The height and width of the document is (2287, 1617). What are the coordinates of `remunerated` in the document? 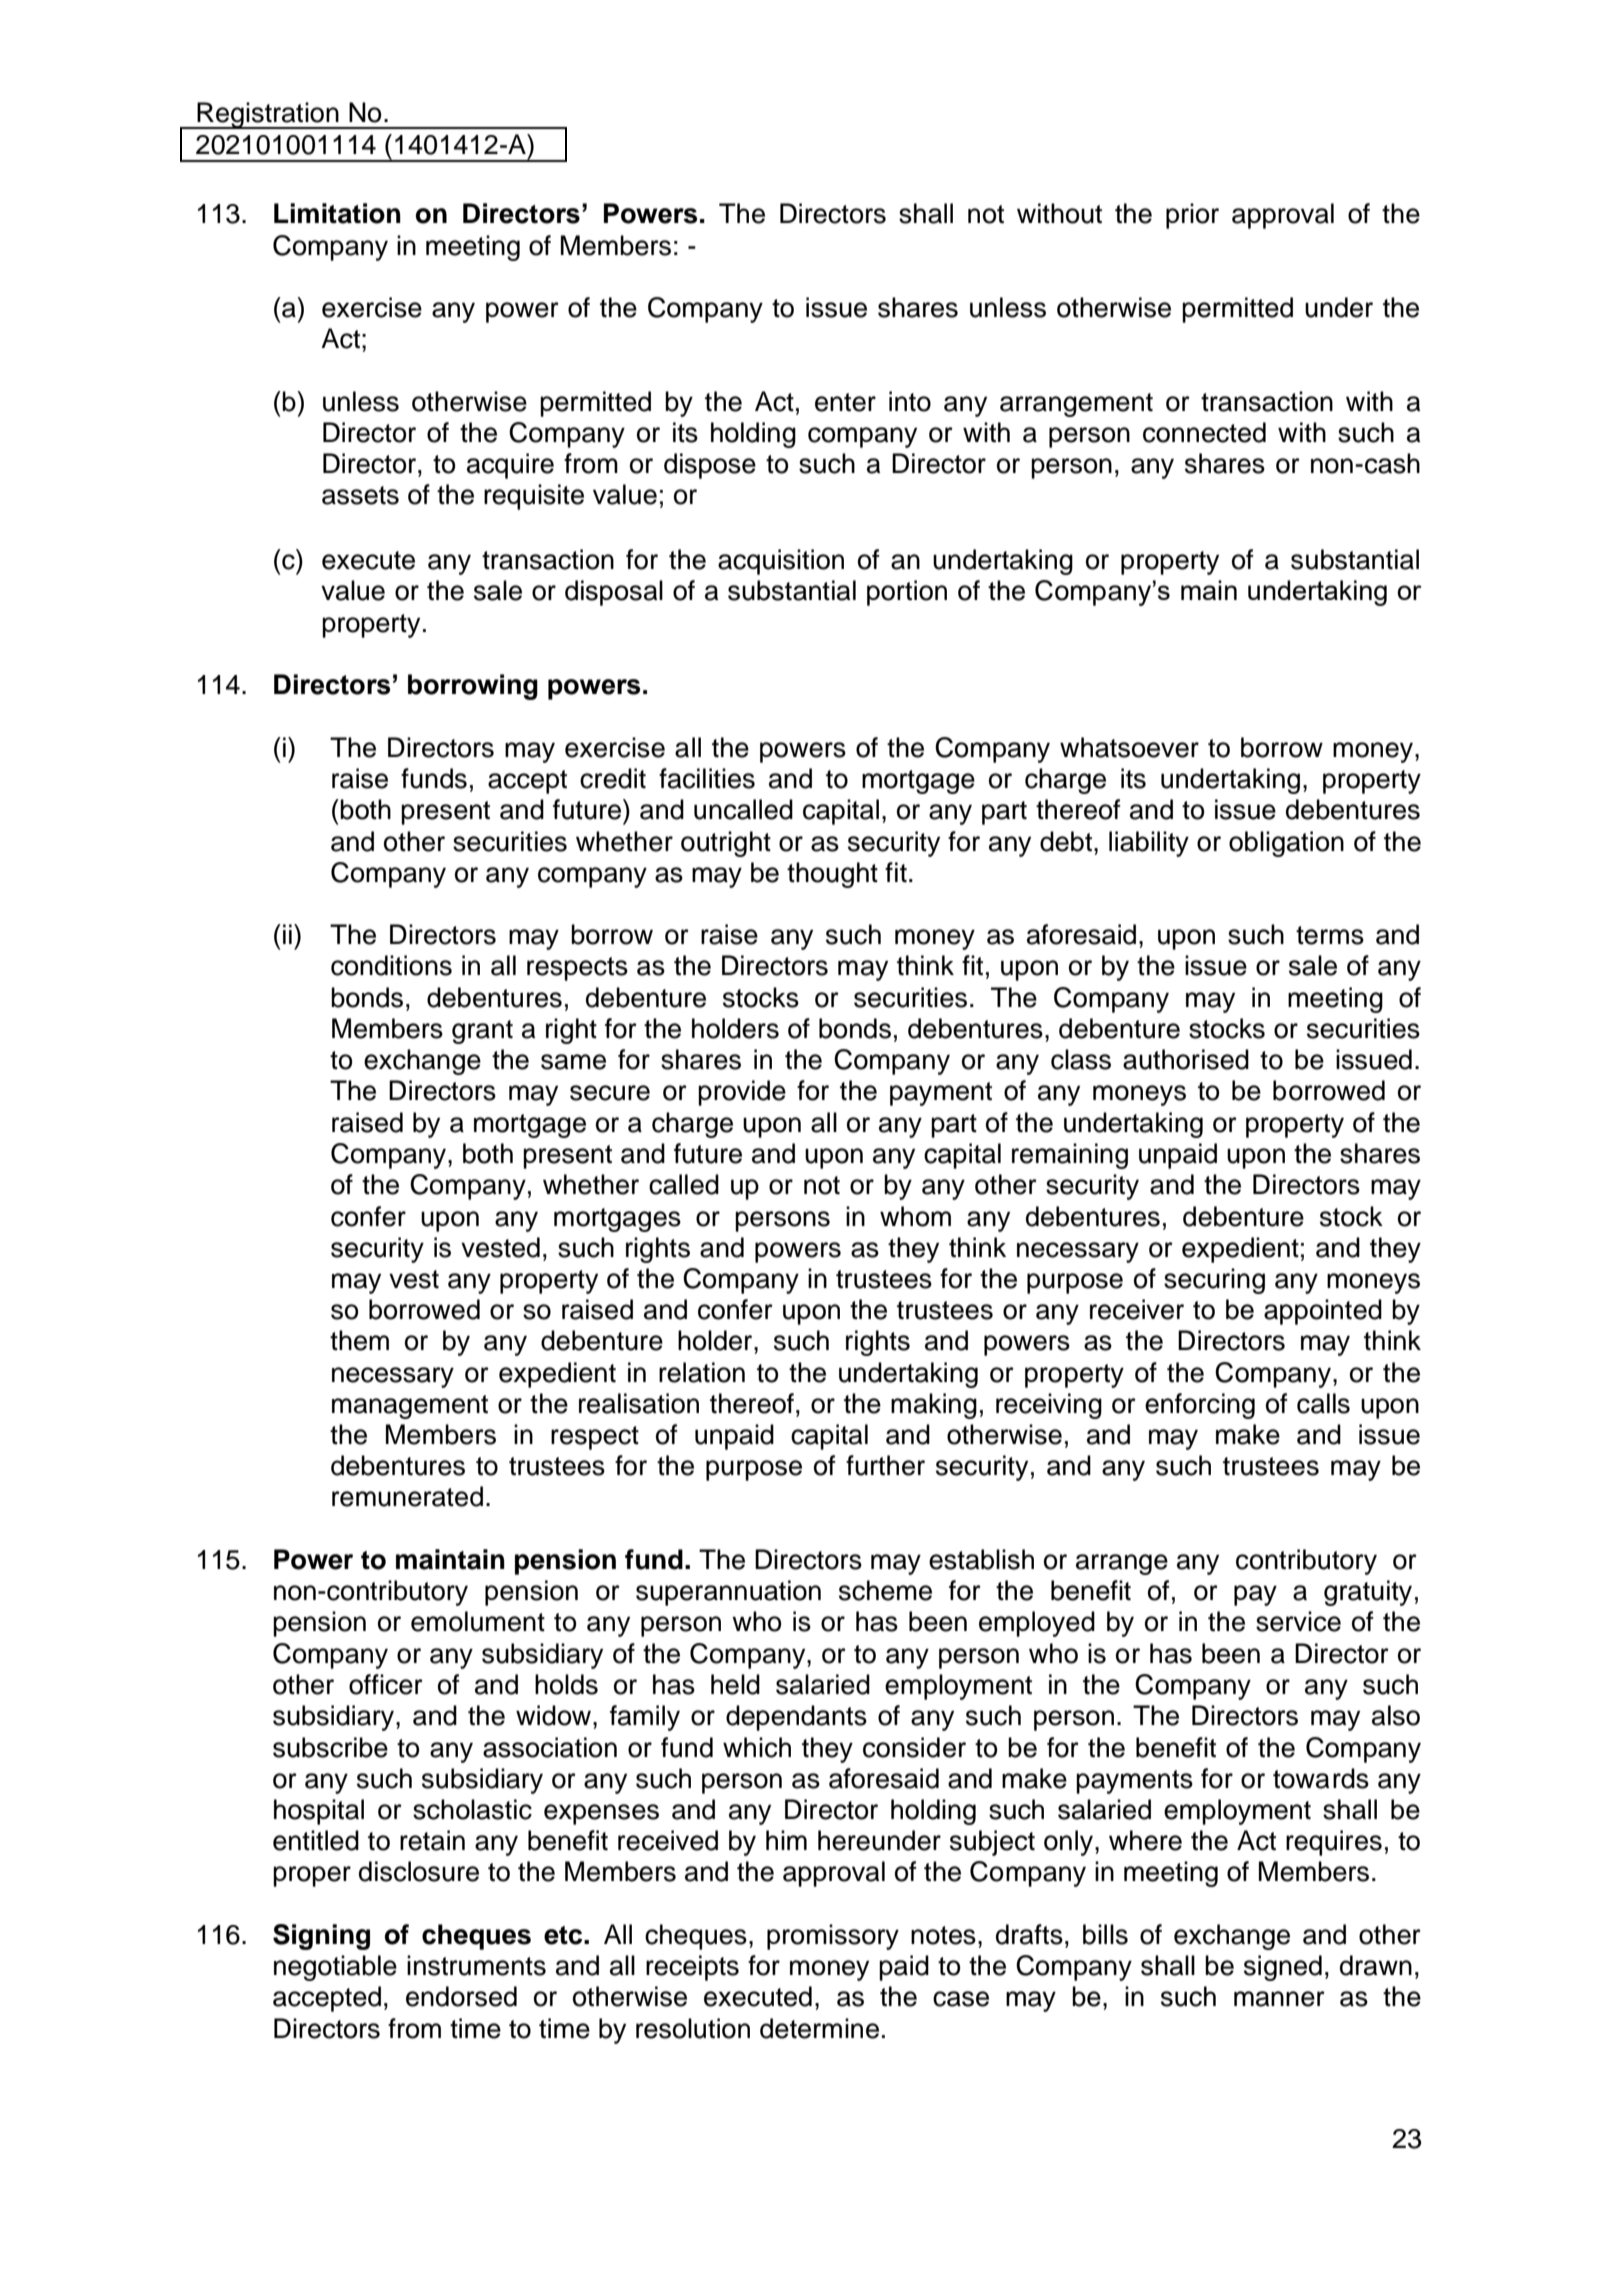 It's located at (407, 1496).
